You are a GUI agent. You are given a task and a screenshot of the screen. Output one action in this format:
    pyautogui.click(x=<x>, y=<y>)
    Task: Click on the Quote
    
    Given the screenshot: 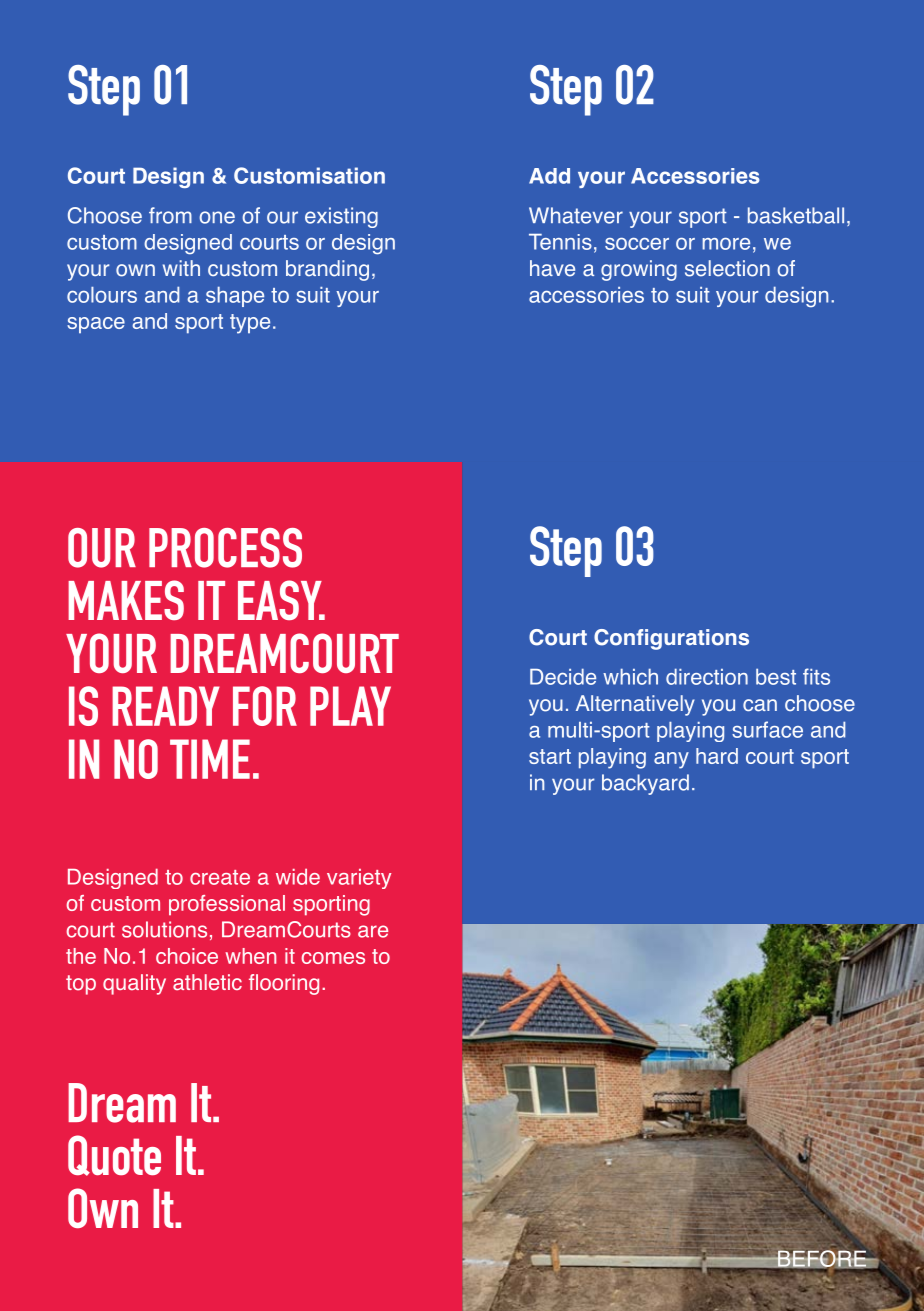 What is the action you would take?
    pyautogui.click(x=114, y=1155)
